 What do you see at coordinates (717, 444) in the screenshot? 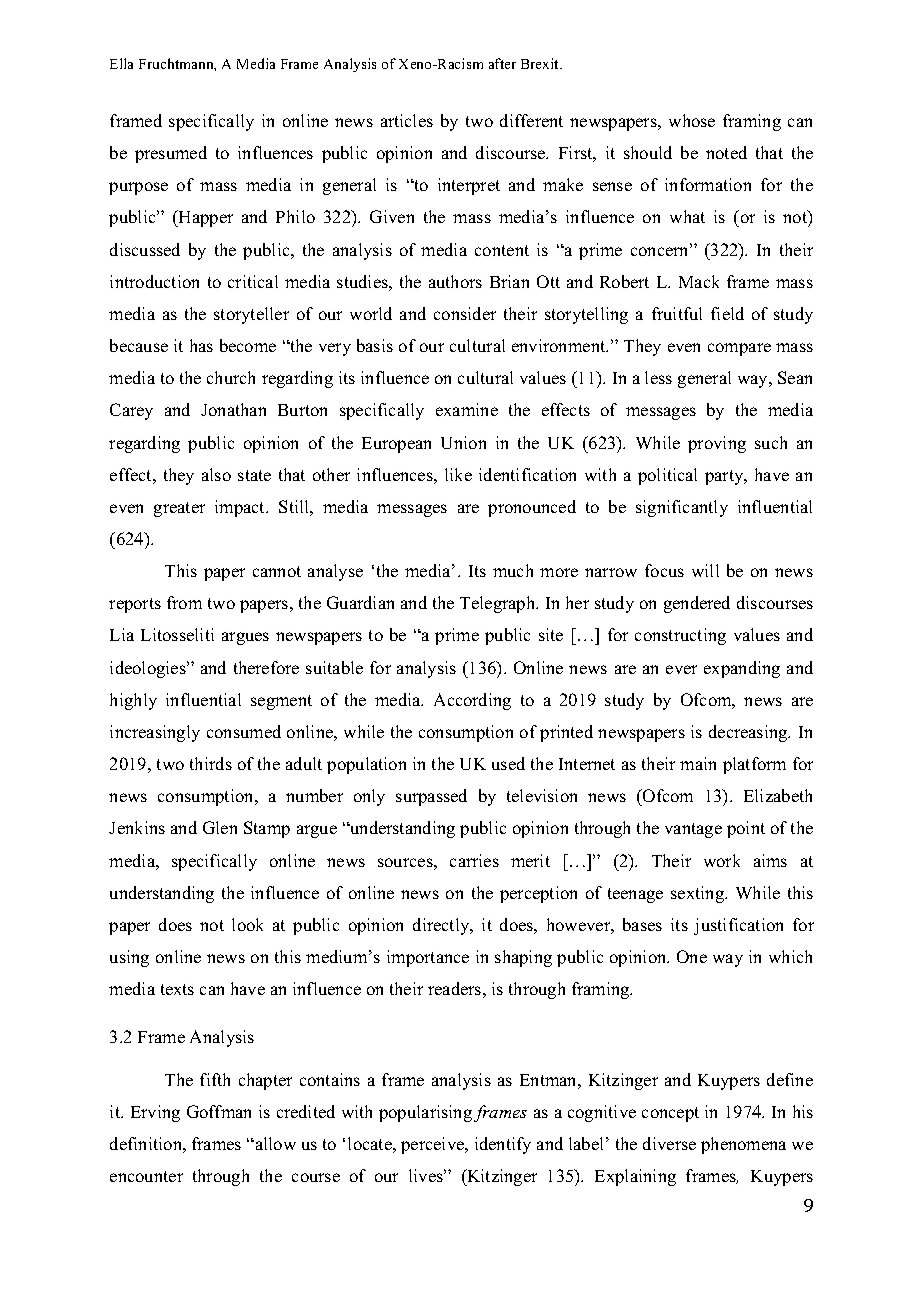
I see `proving` at bounding box center [717, 444].
